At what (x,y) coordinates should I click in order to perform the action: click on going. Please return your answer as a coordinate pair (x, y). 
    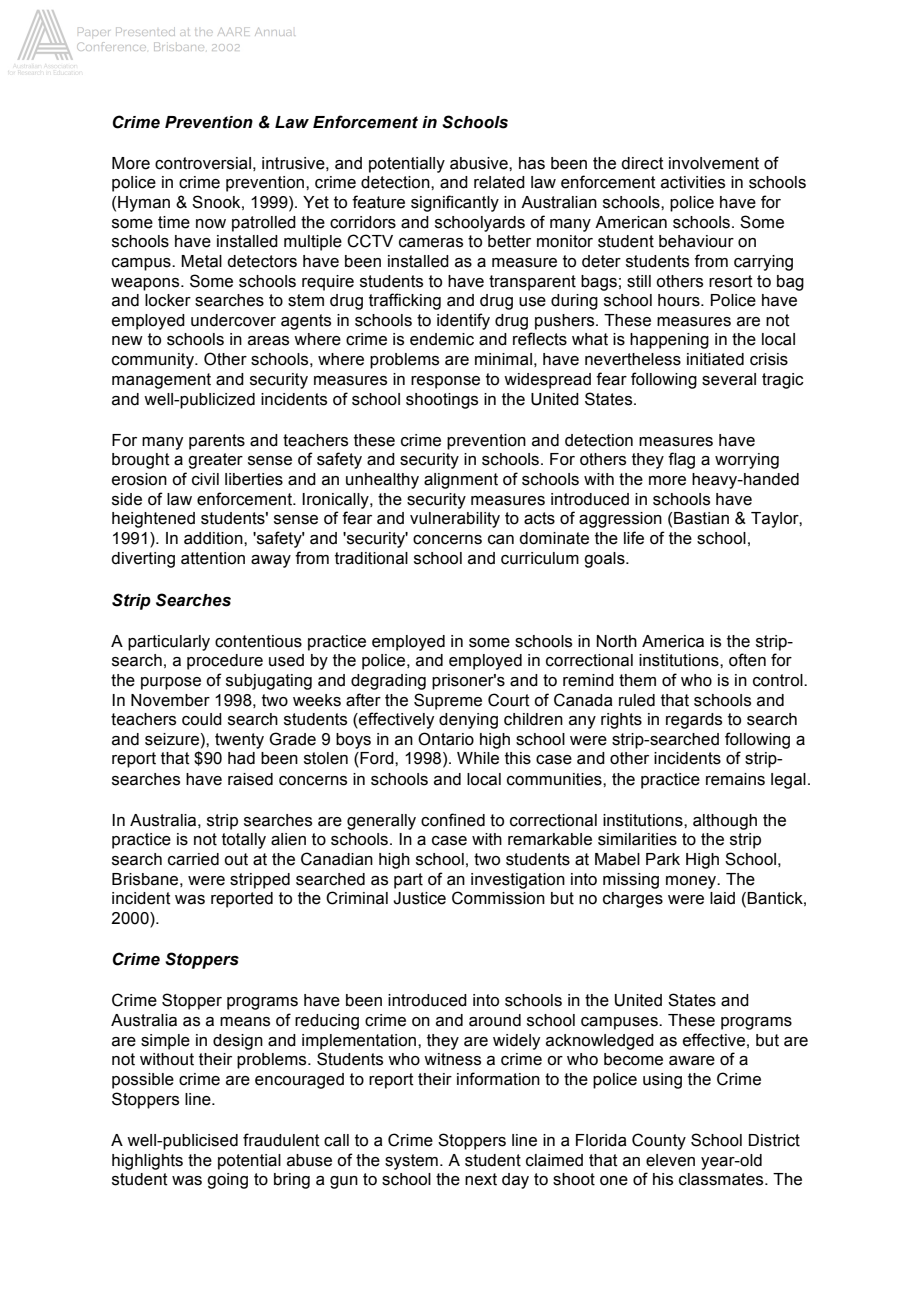
    Looking at the image, I should click on (227, 1181).
